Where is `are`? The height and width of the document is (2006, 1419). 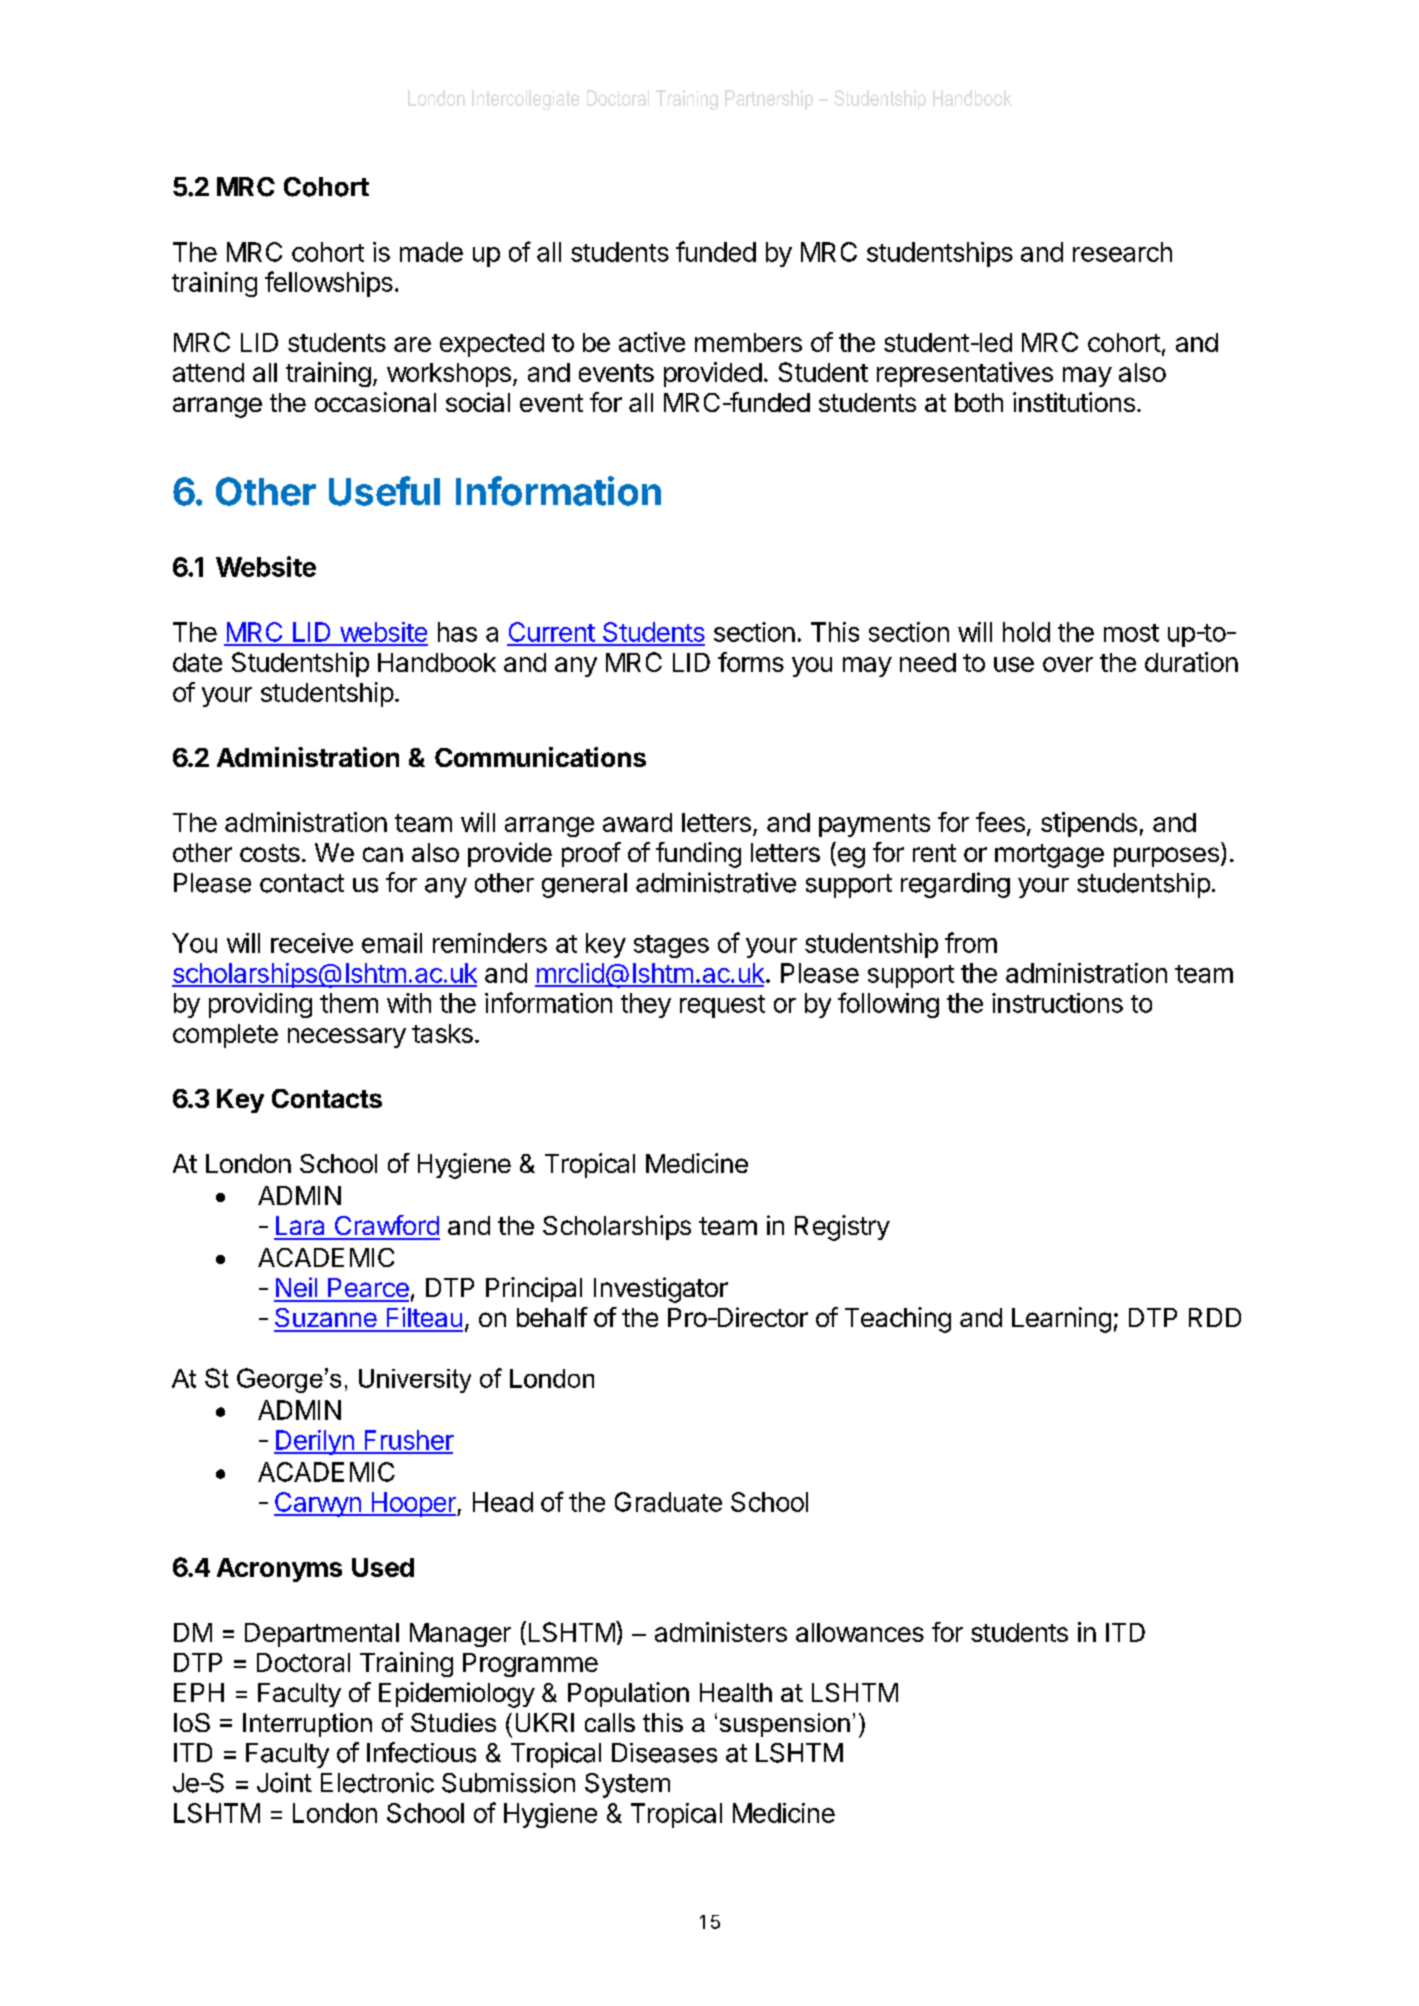
are is located at coordinates (412, 344).
